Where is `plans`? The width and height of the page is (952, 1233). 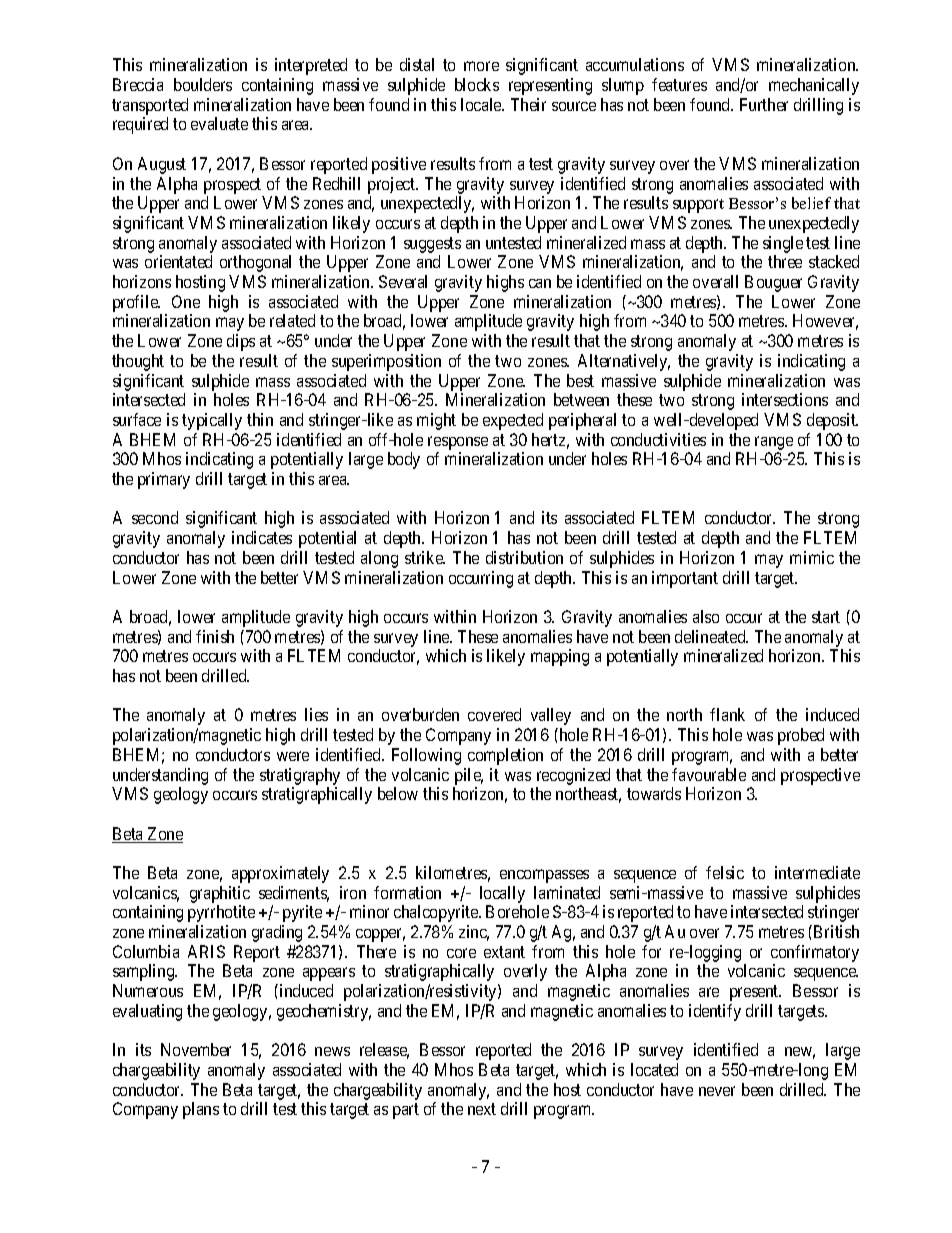
plans is located at coordinates (201, 1110).
